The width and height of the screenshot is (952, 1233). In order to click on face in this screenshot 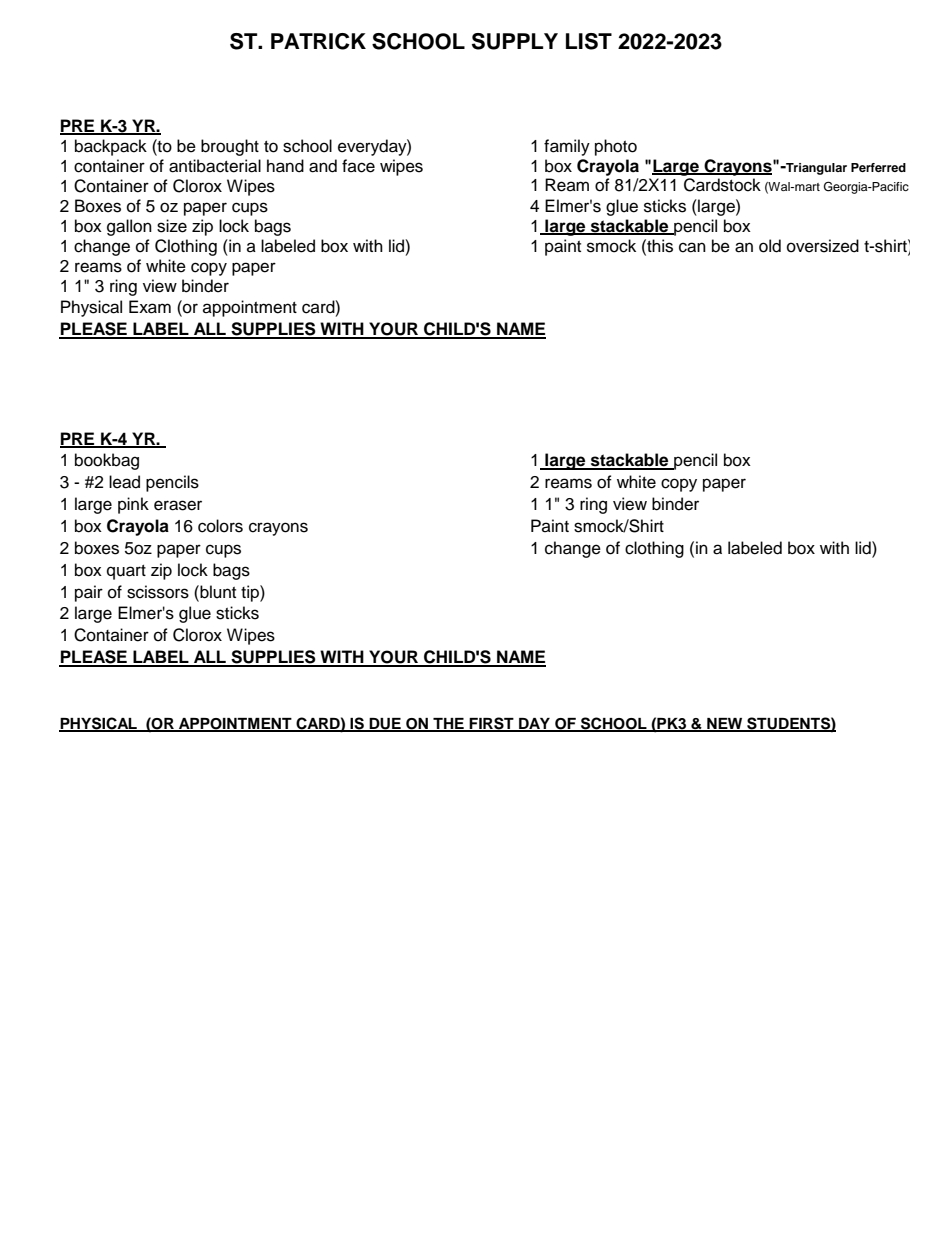, I will do `click(358, 166)`.
